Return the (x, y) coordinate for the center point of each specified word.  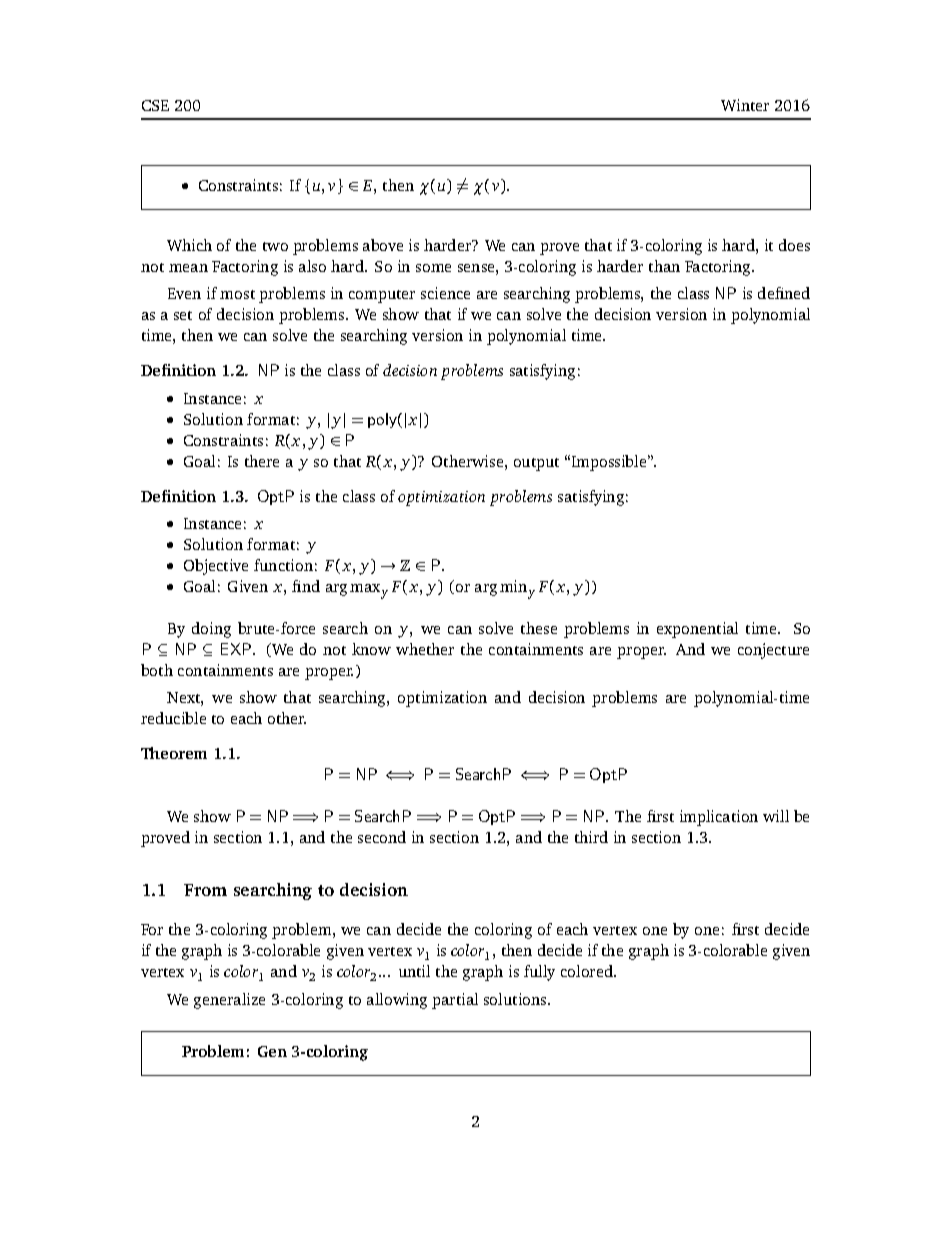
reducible (173, 718)
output (536, 464)
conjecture (773, 651)
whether (425, 649)
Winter (745, 105)
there (262, 461)
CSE (155, 105)
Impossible (610, 463)
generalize (229, 1001)
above (383, 245)
